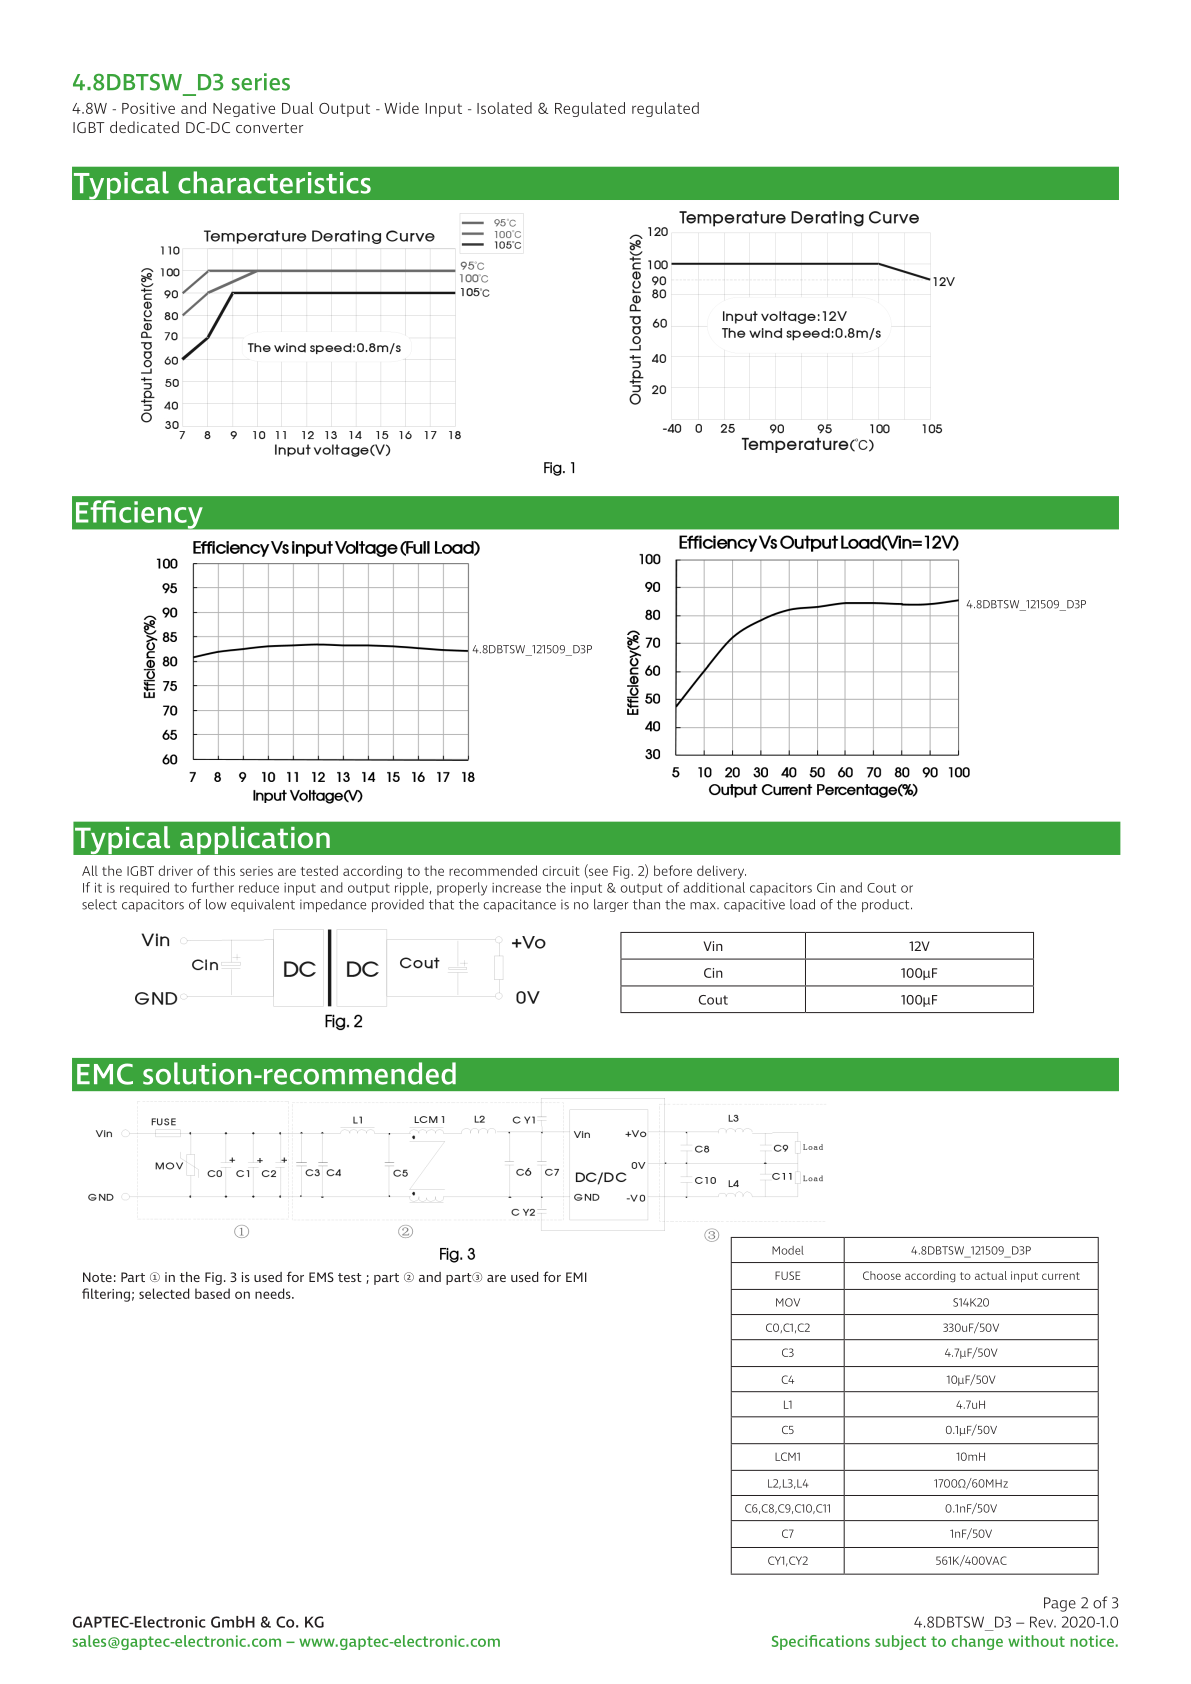  What do you see at coordinates (821, 1642) in the screenshot?
I see `Specifications` at bounding box center [821, 1642].
